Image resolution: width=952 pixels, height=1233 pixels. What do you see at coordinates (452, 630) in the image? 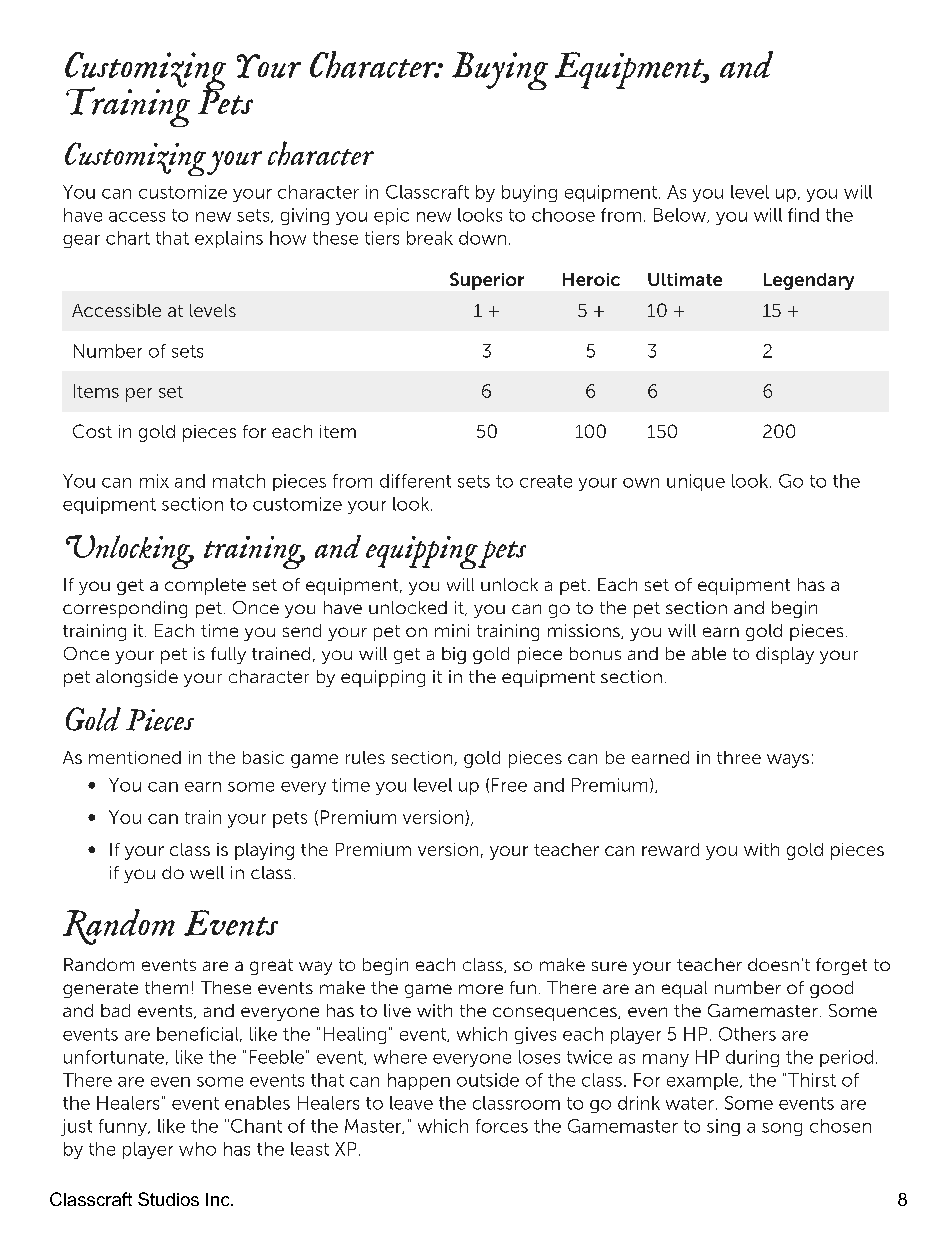
I see `mini` at bounding box center [452, 630].
